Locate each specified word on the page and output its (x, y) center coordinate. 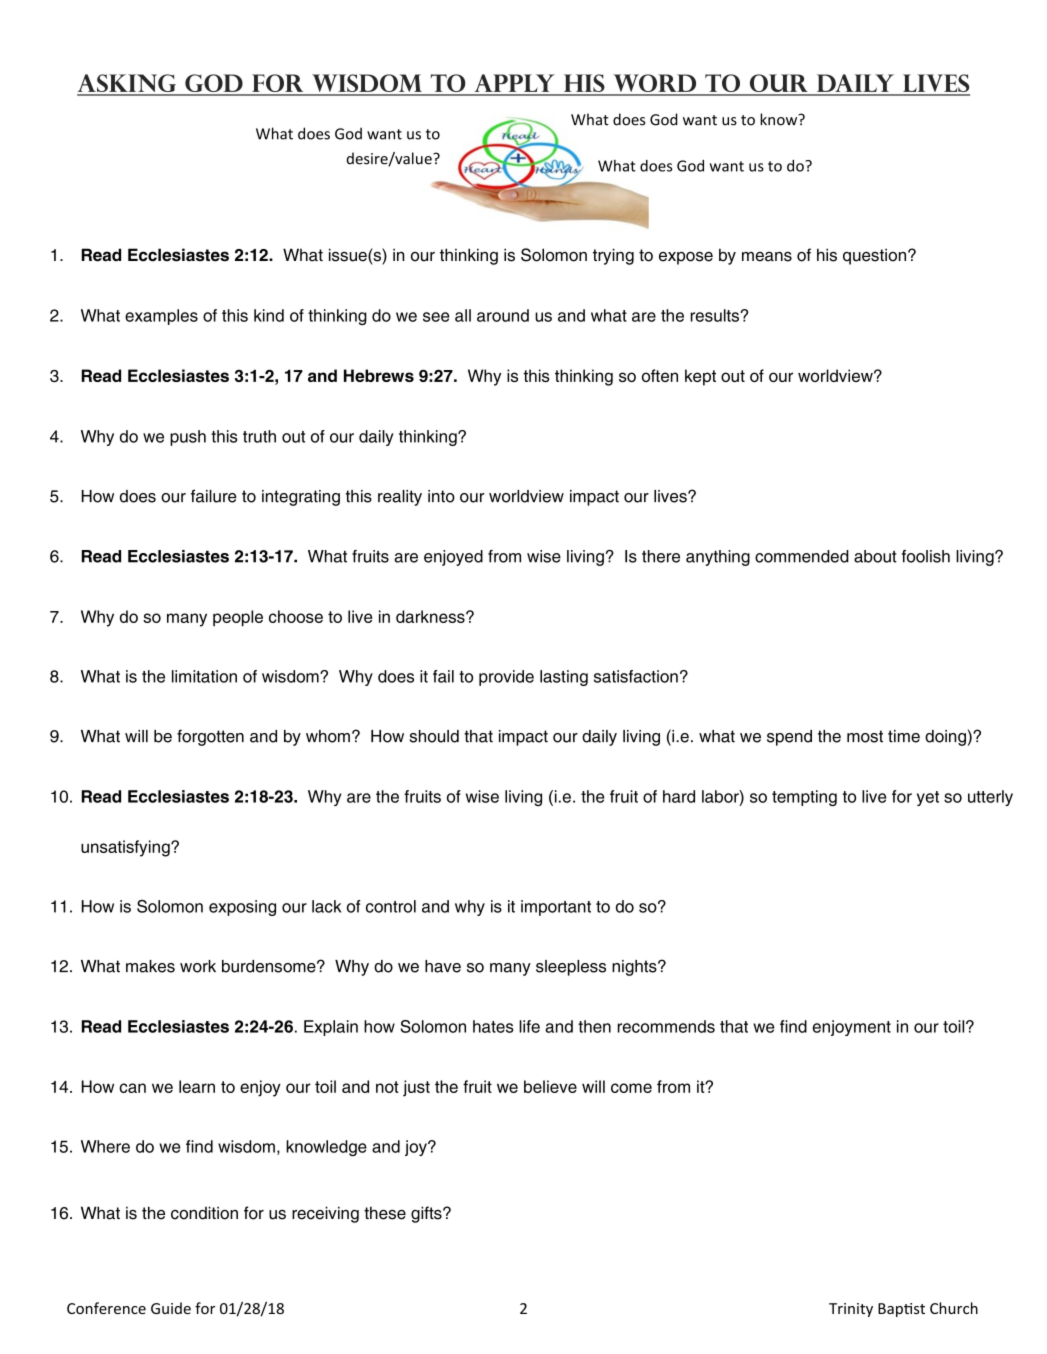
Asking (128, 84)
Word (655, 84)
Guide (171, 1308)
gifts (427, 1214)
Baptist (901, 1310)
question (876, 256)
